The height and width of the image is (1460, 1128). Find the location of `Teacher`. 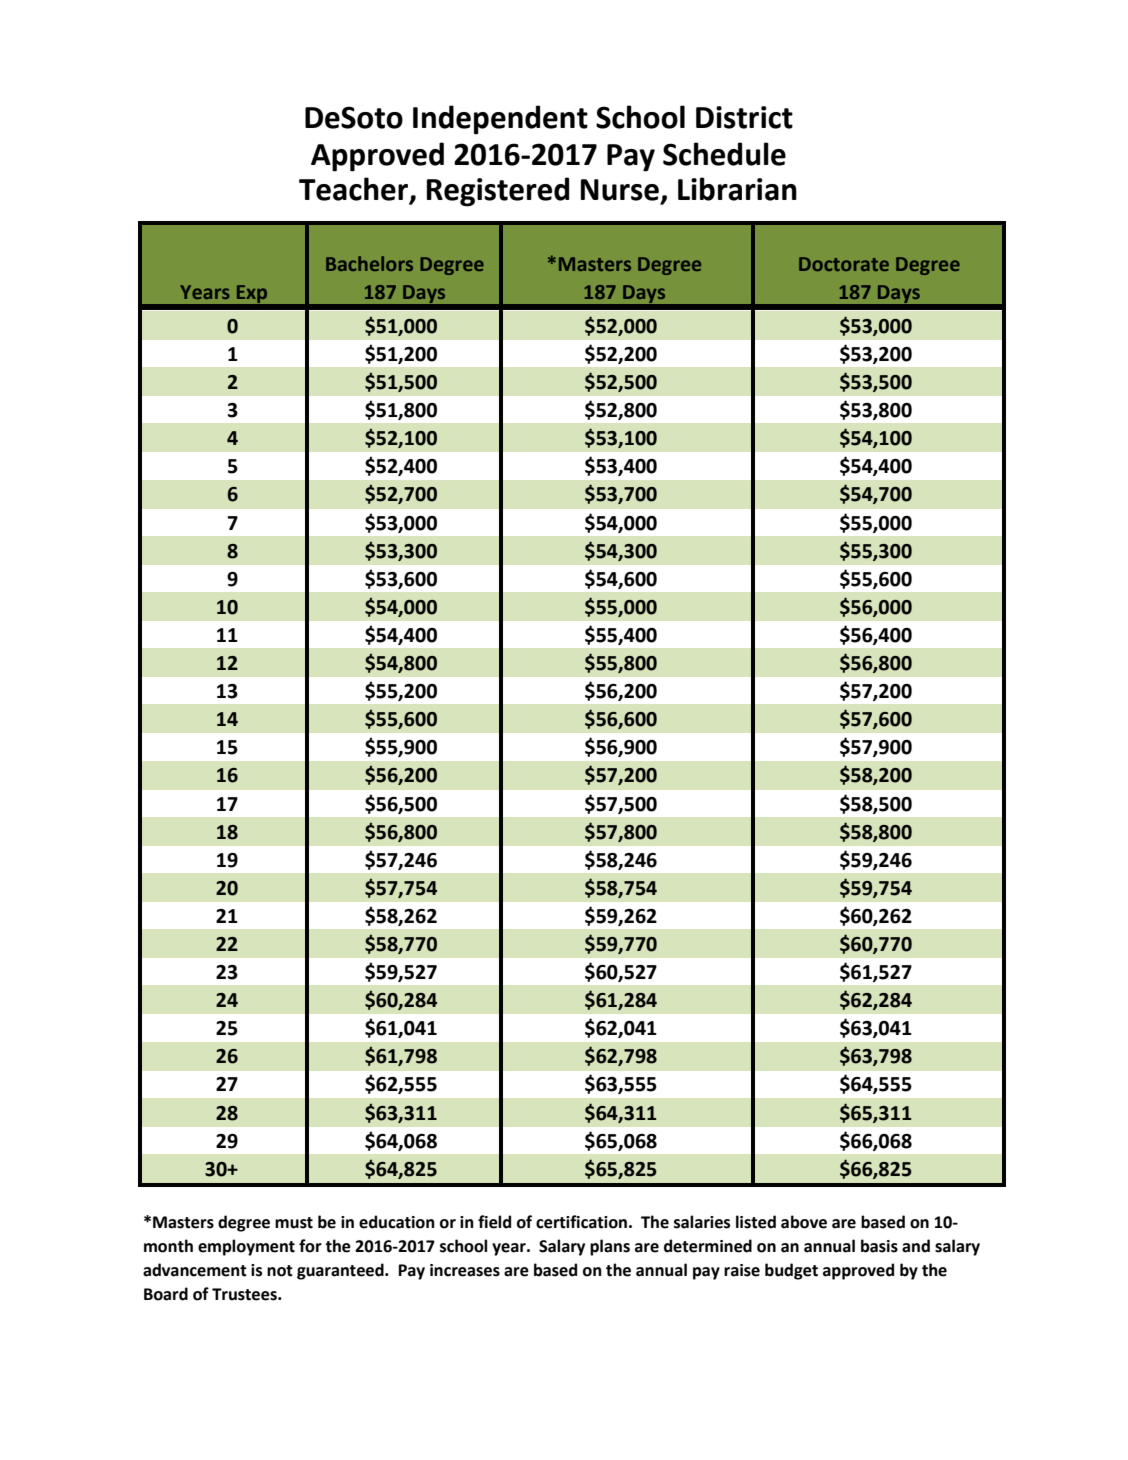

Teacher is located at coordinates (355, 190).
